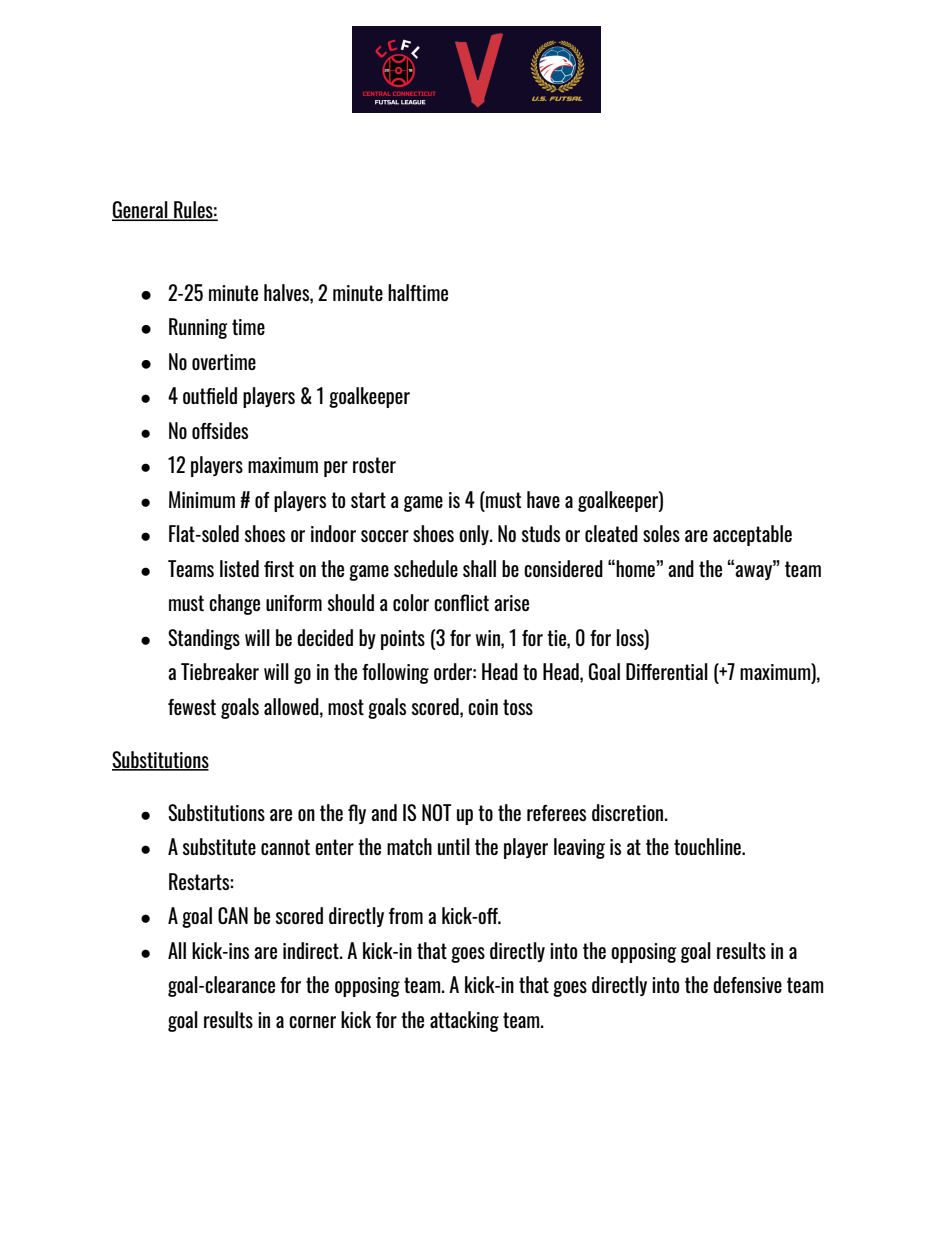 This screenshot has height=1233, width=952. I want to click on attacking, so click(464, 1021).
